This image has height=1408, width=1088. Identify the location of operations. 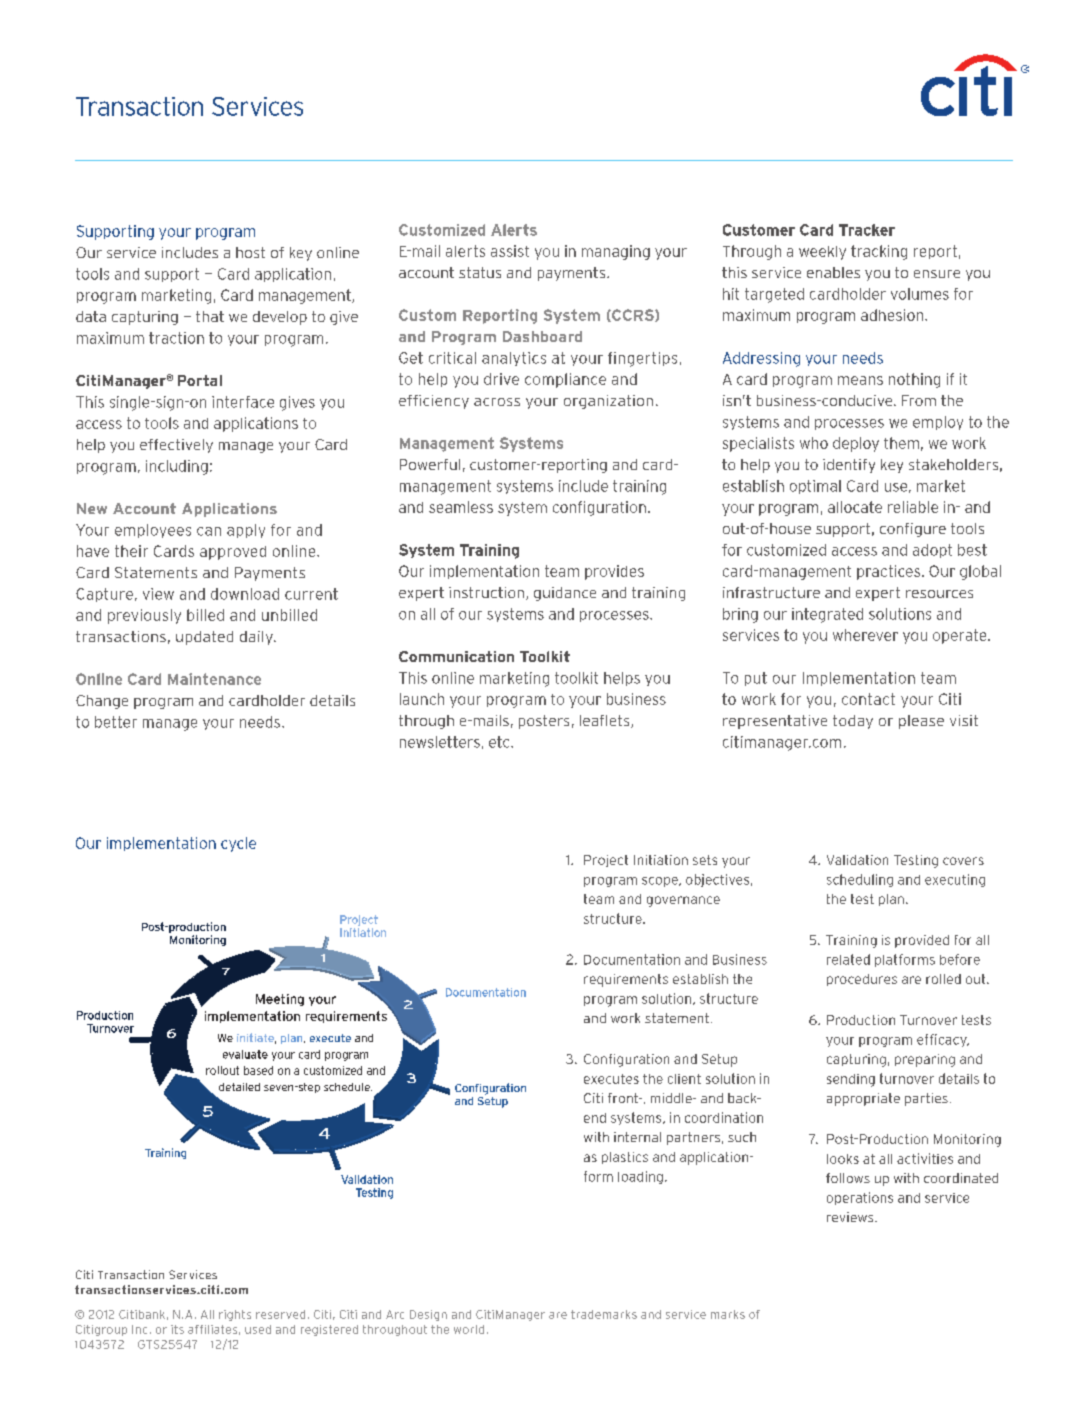
(860, 1198).
